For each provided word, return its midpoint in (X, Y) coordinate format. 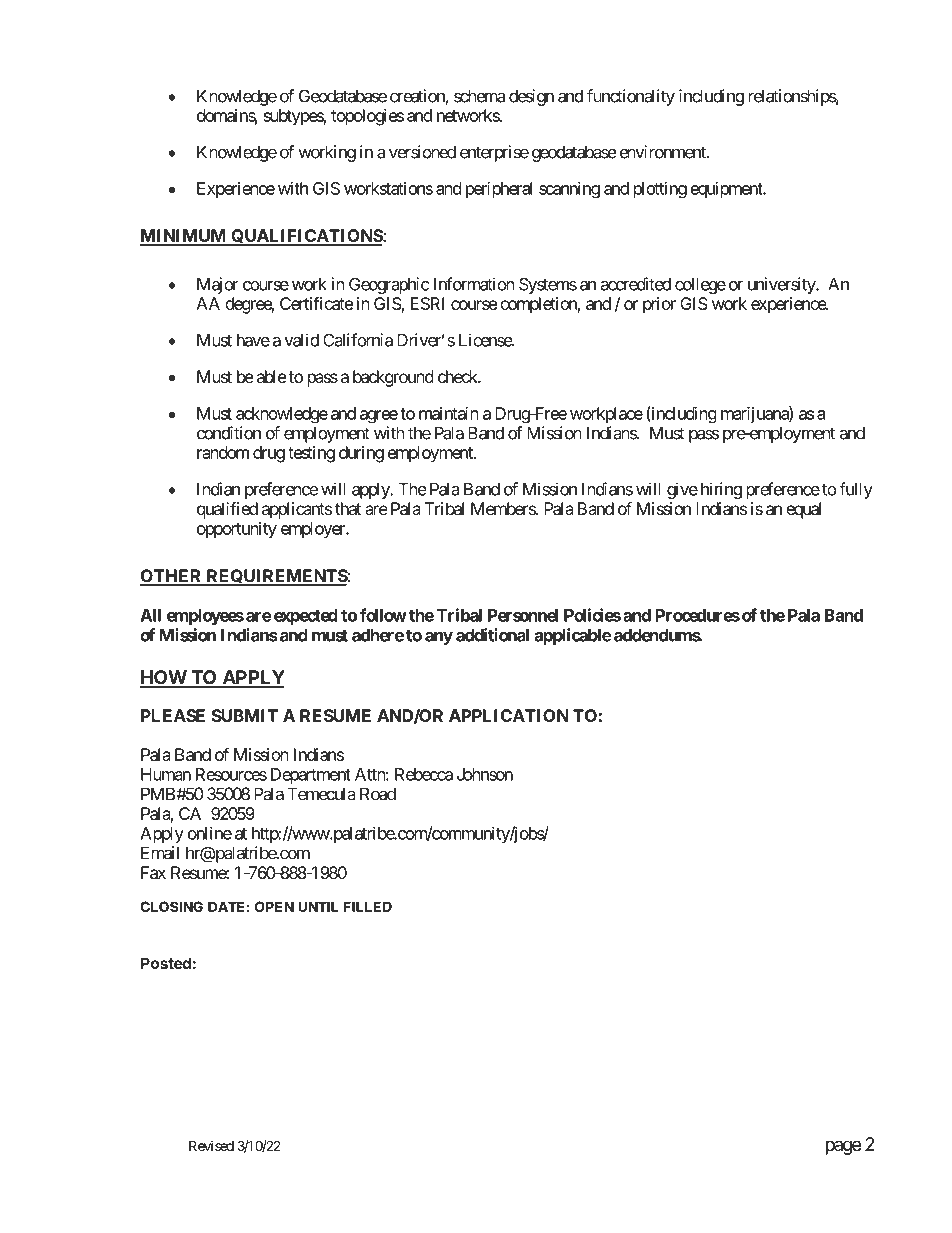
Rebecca (424, 774)
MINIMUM (184, 237)
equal (803, 510)
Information (474, 284)
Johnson (485, 774)
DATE (226, 906)
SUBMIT (244, 715)
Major (218, 285)
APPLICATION (509, 715)
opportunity (237, 530)
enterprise (494, 153)
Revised (211, 1145)
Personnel (523, 615)
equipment (728, 189)
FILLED (368, 906)
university (782, 285)
